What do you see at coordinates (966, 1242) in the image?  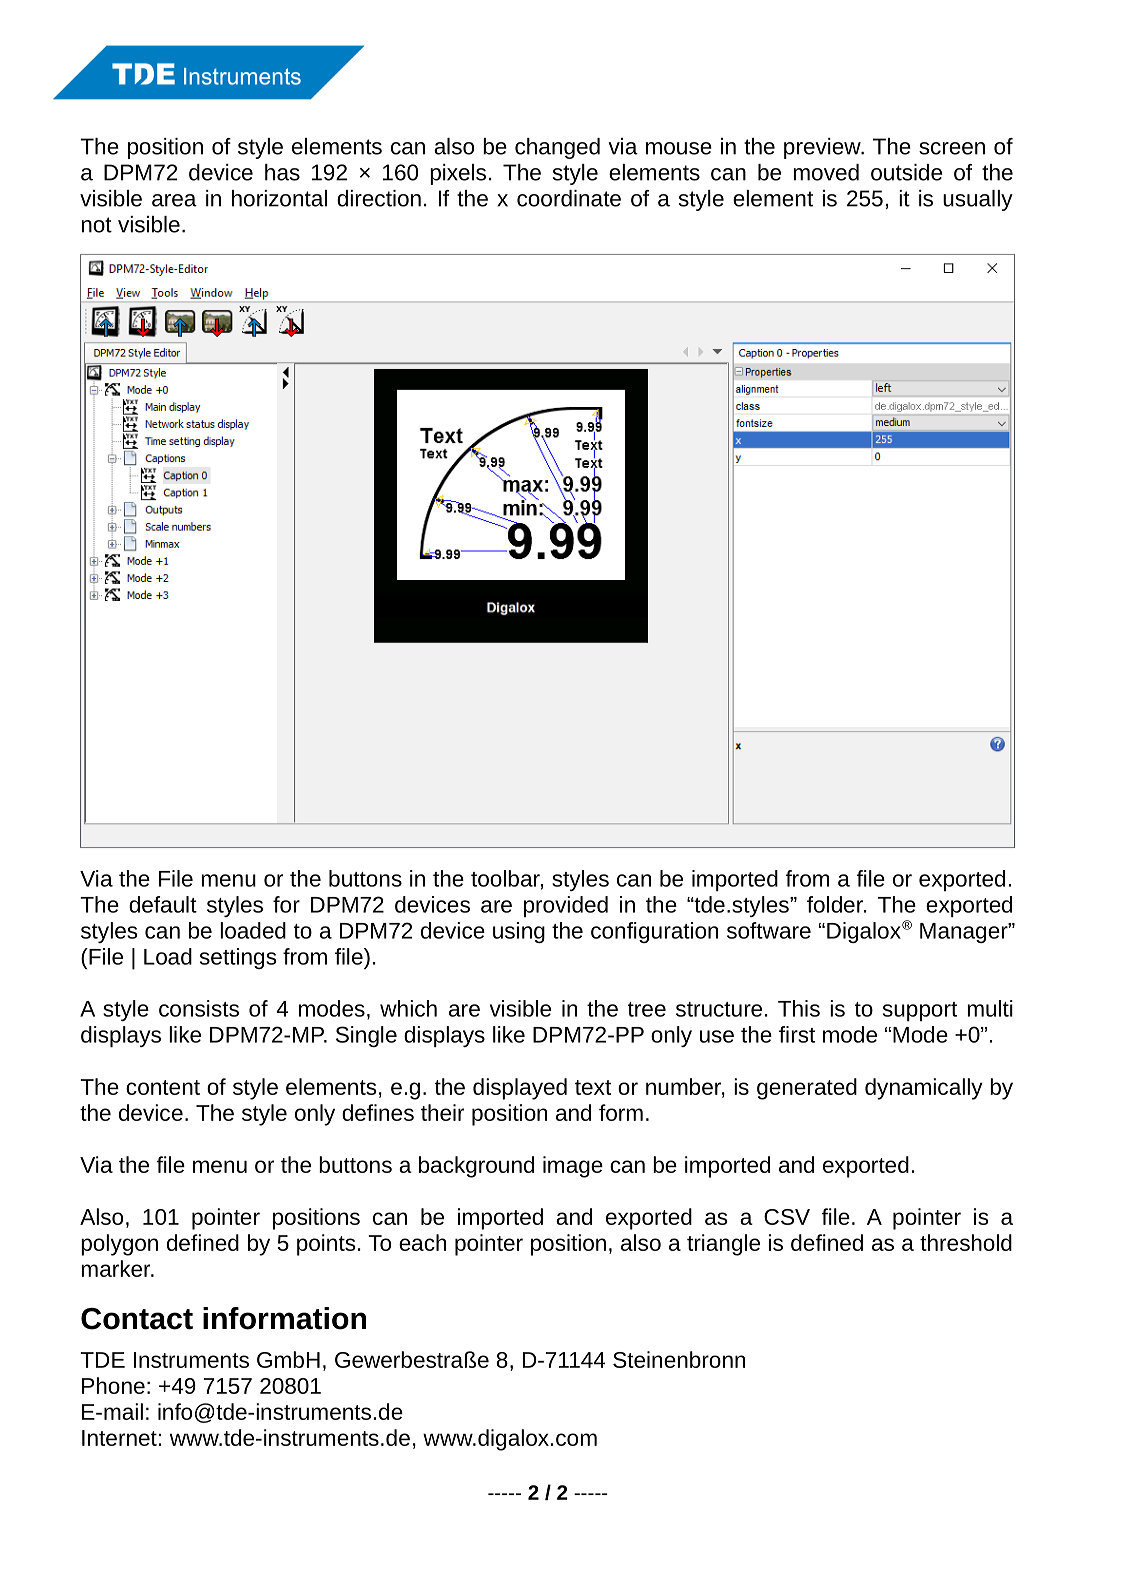 I see `threshold` at bounding box center [966, 1242].
